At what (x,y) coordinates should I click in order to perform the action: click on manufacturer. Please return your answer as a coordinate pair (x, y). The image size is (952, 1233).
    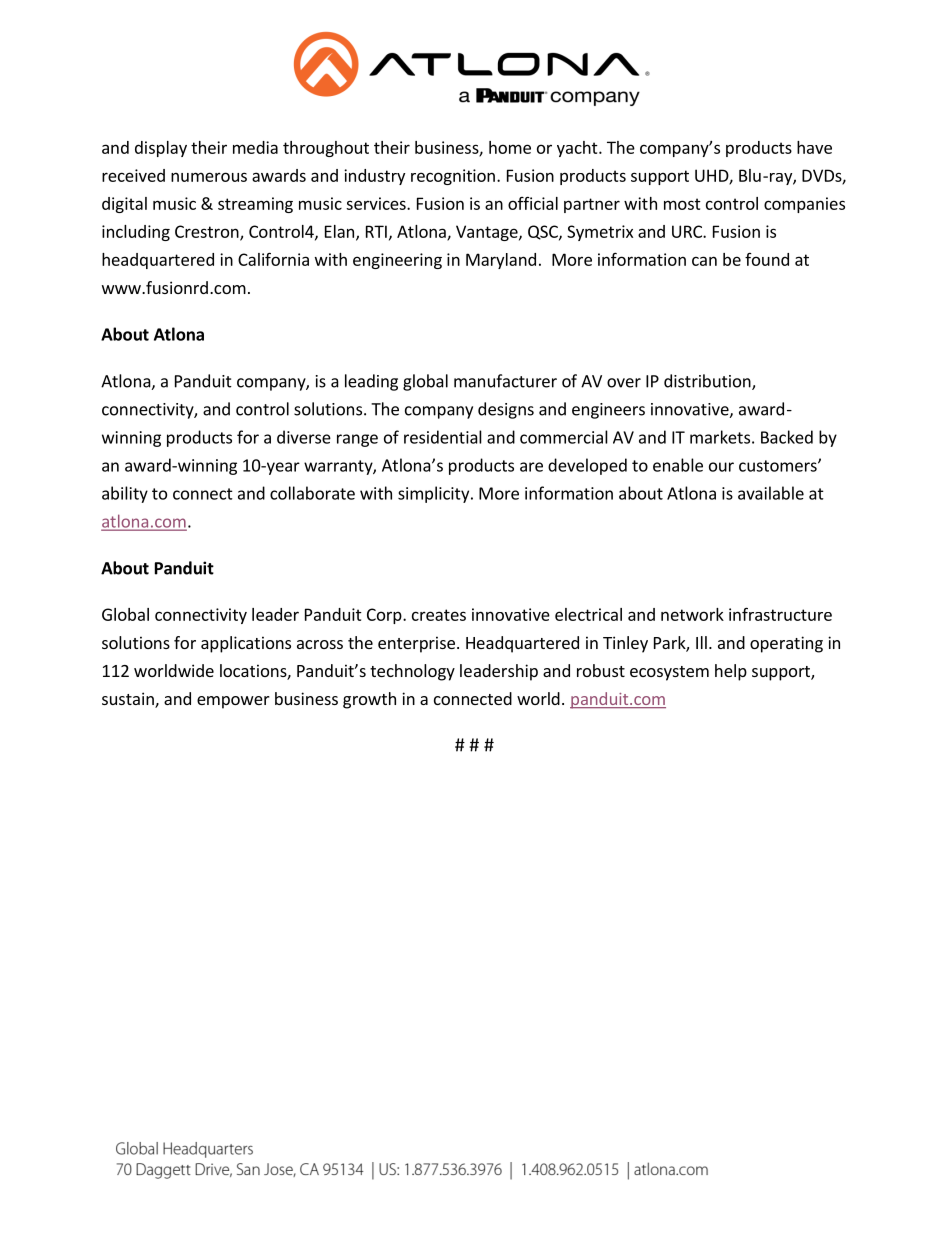
    Looking at the image, I should click on (505, 381).
